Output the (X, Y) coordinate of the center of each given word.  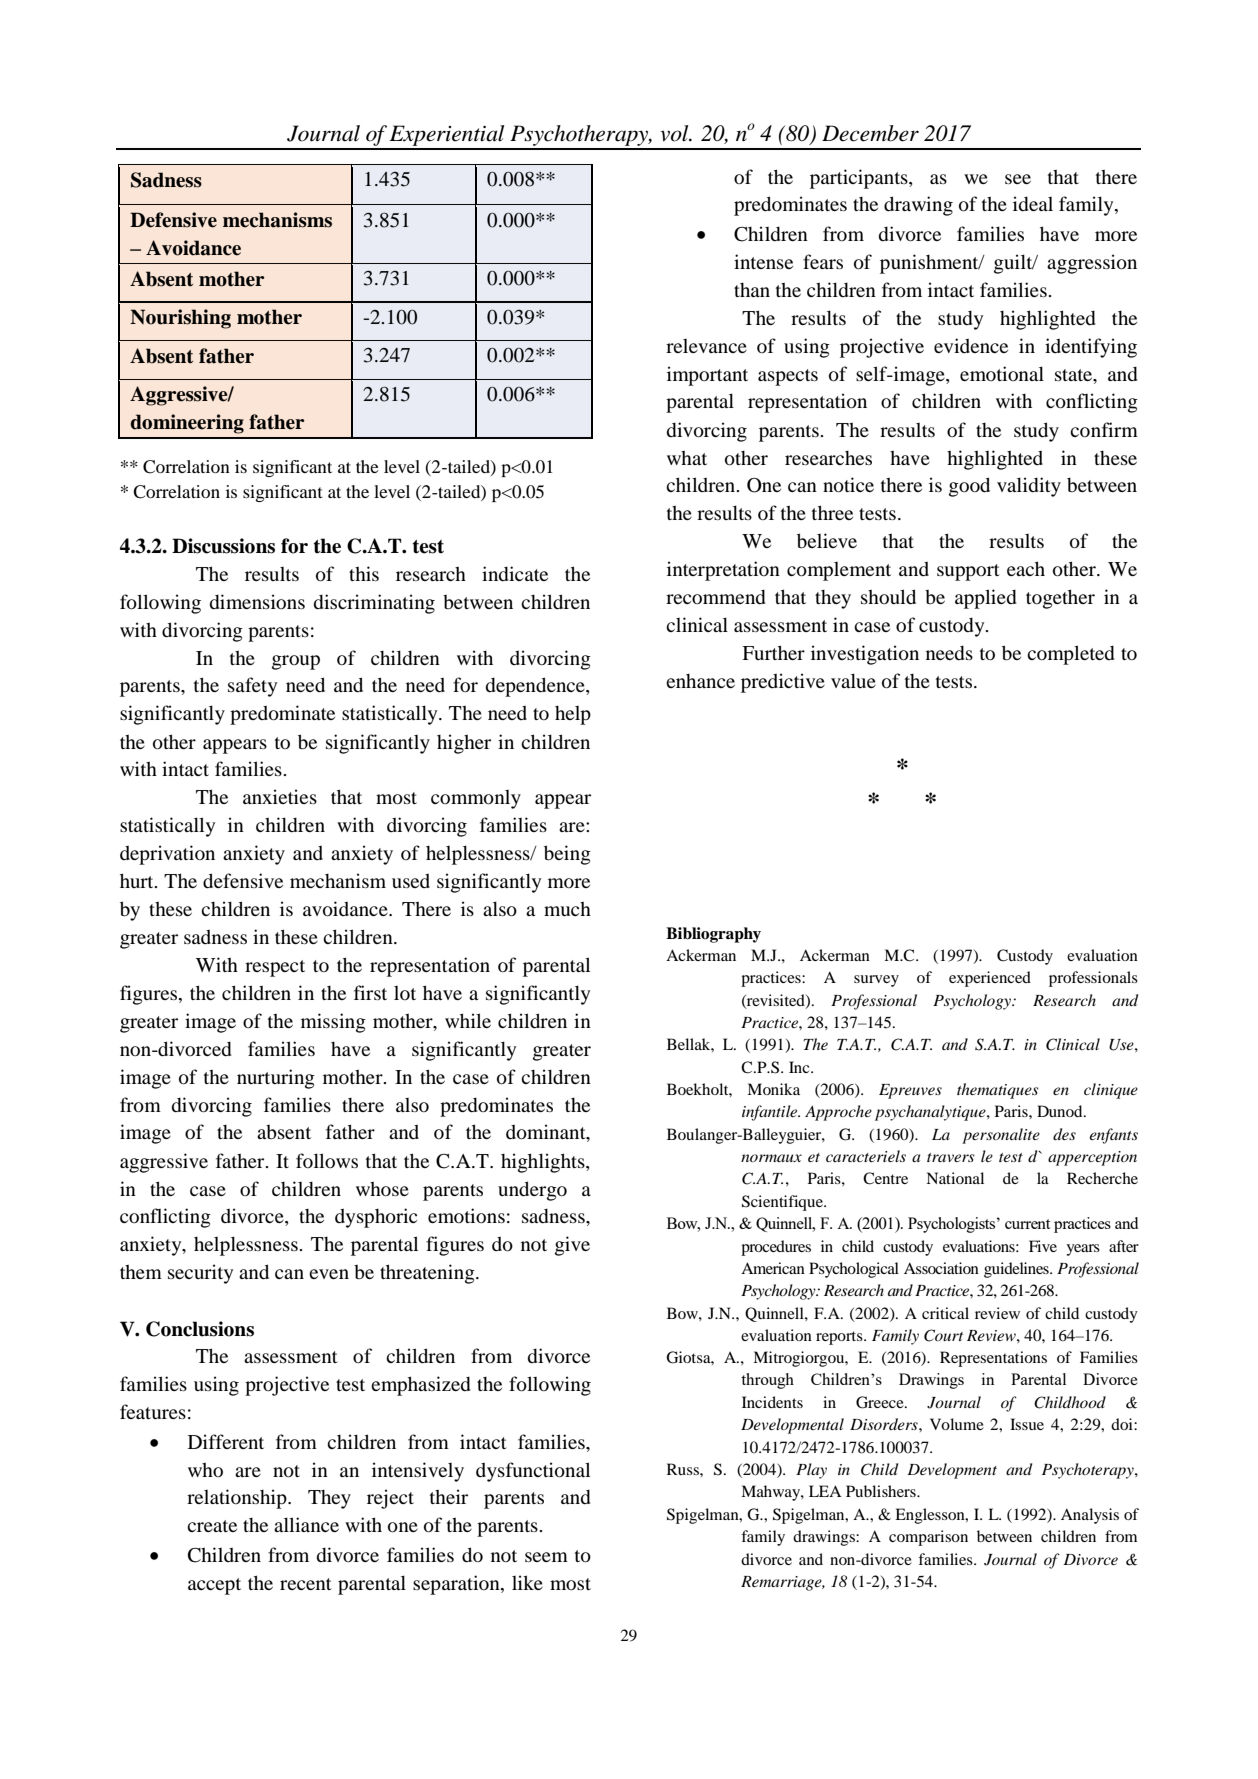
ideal (1033, 203)
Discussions (223, 546)
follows (327, 1160)
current (1027, 1224)
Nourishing (180, 319)
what (687, 457)
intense (763, 261)
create (212, 1526)
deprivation (167, 855)
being (567, 855)
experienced (990, 979)
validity (1029, 487)
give (572, 1246)
